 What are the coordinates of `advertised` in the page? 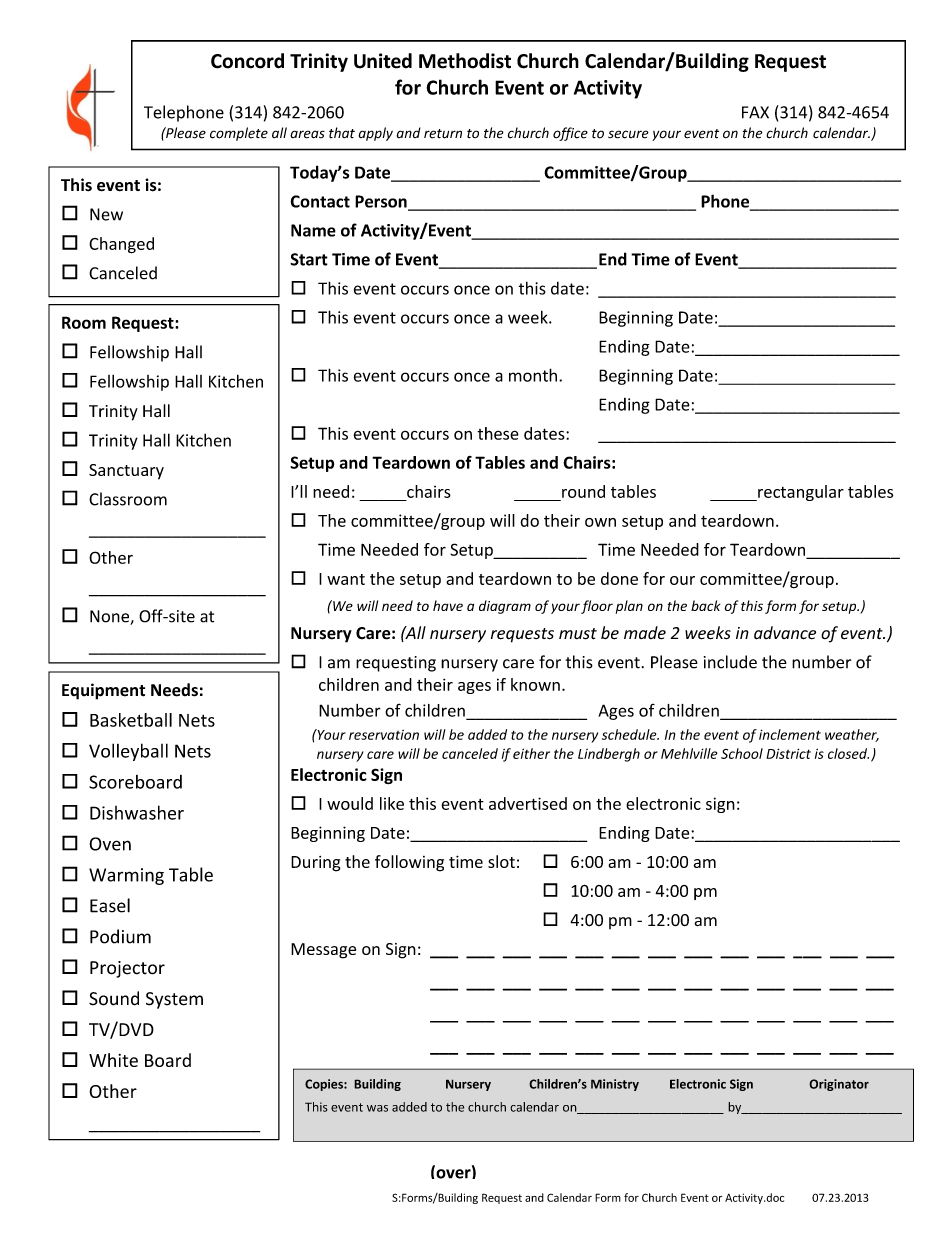 It's located at (528, 803).
